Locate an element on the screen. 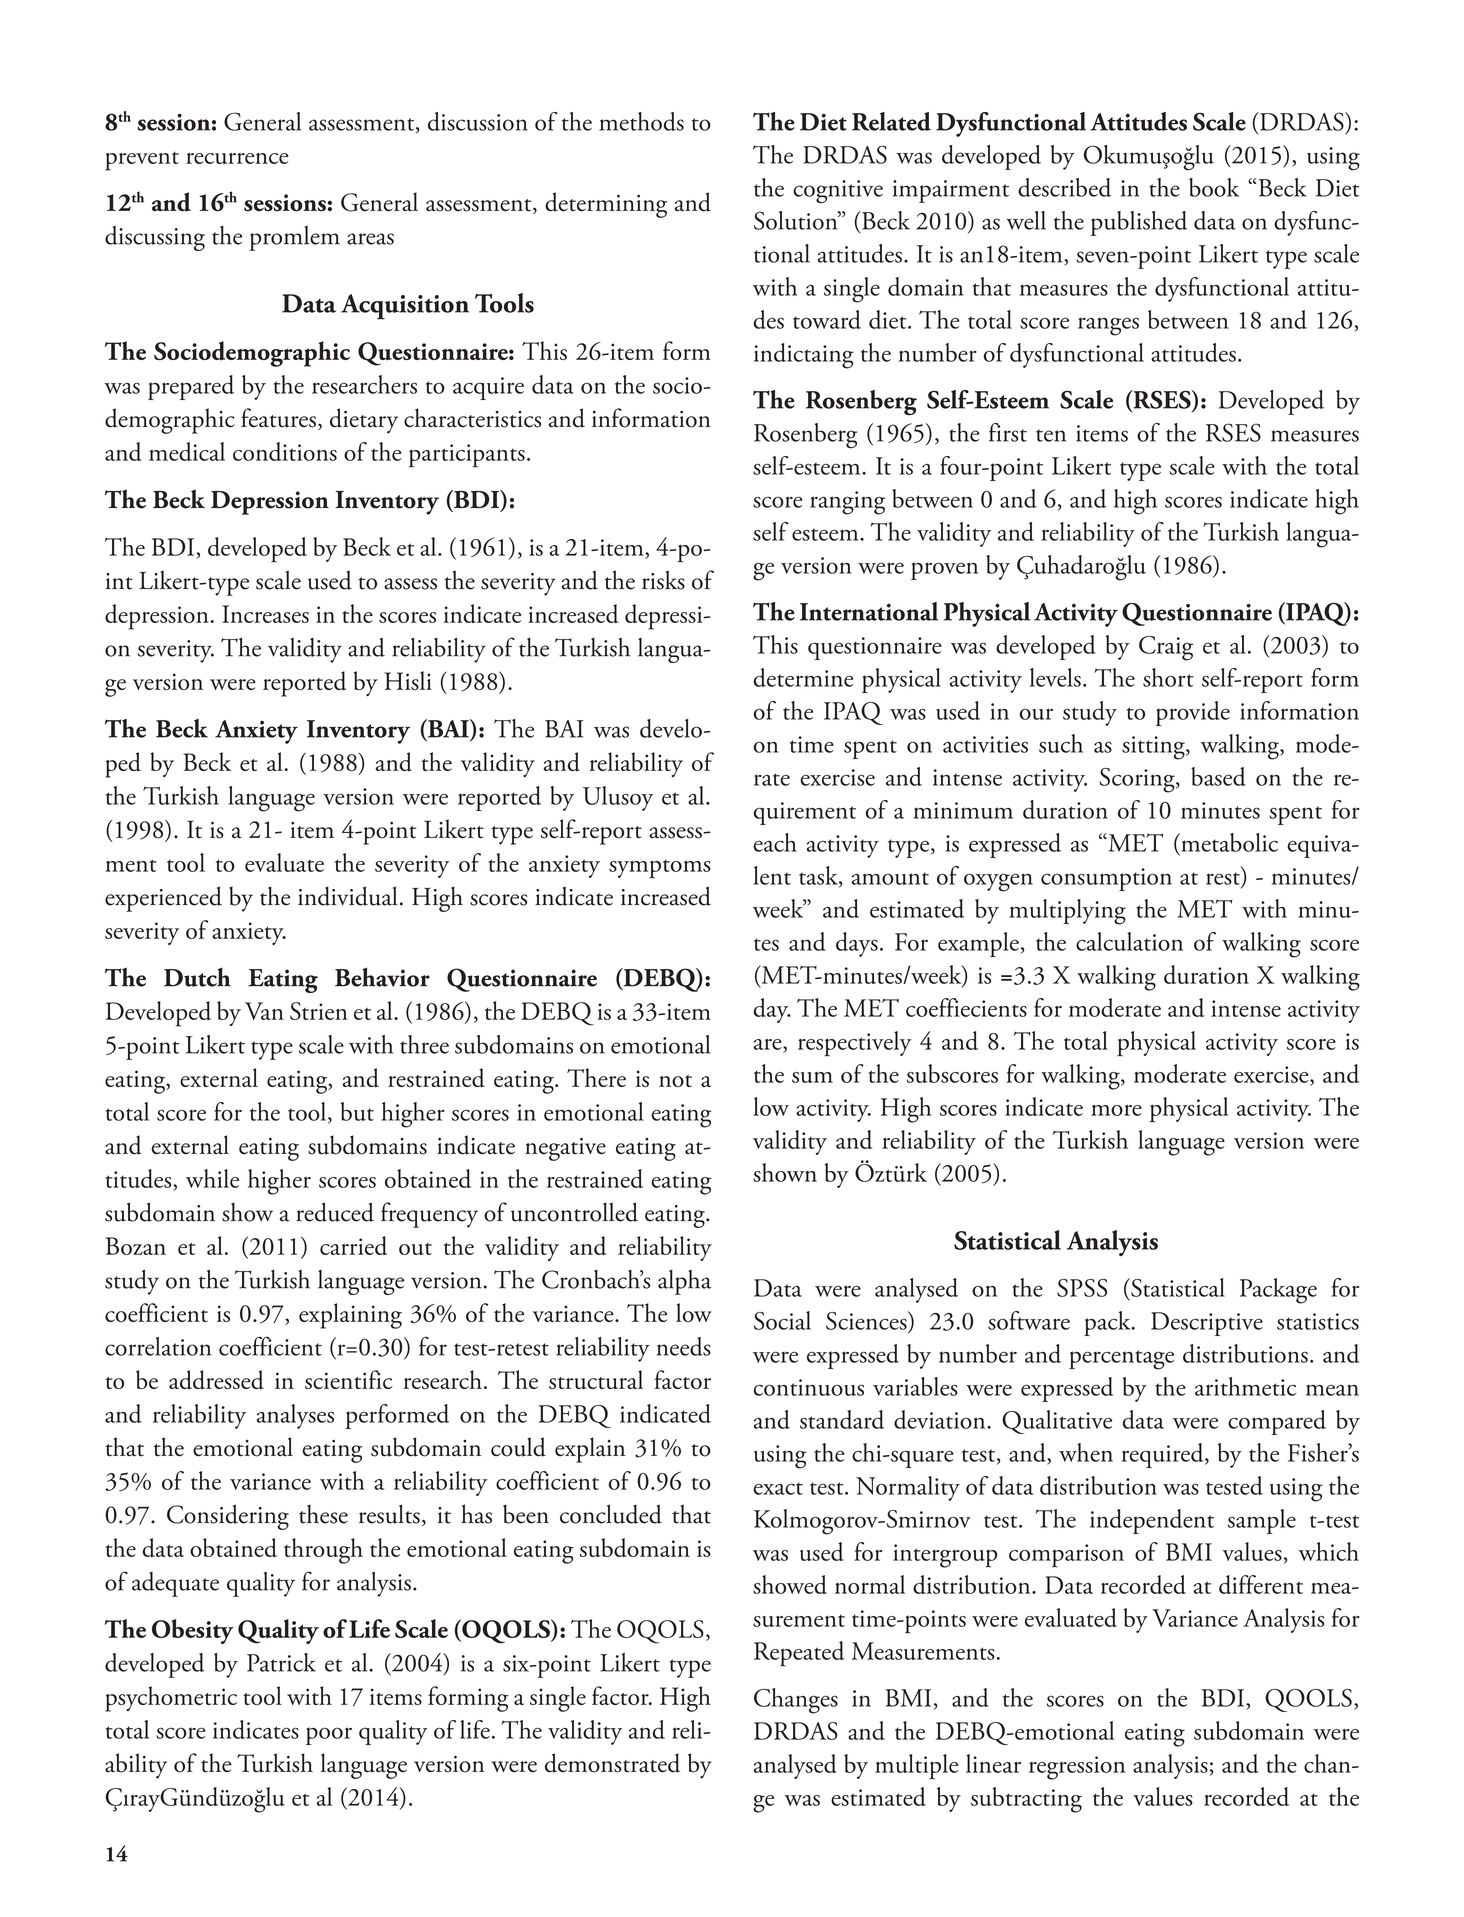 The height and width of the screenshot is (1917, 1464). Increases is located at coordinates (265, 614).
